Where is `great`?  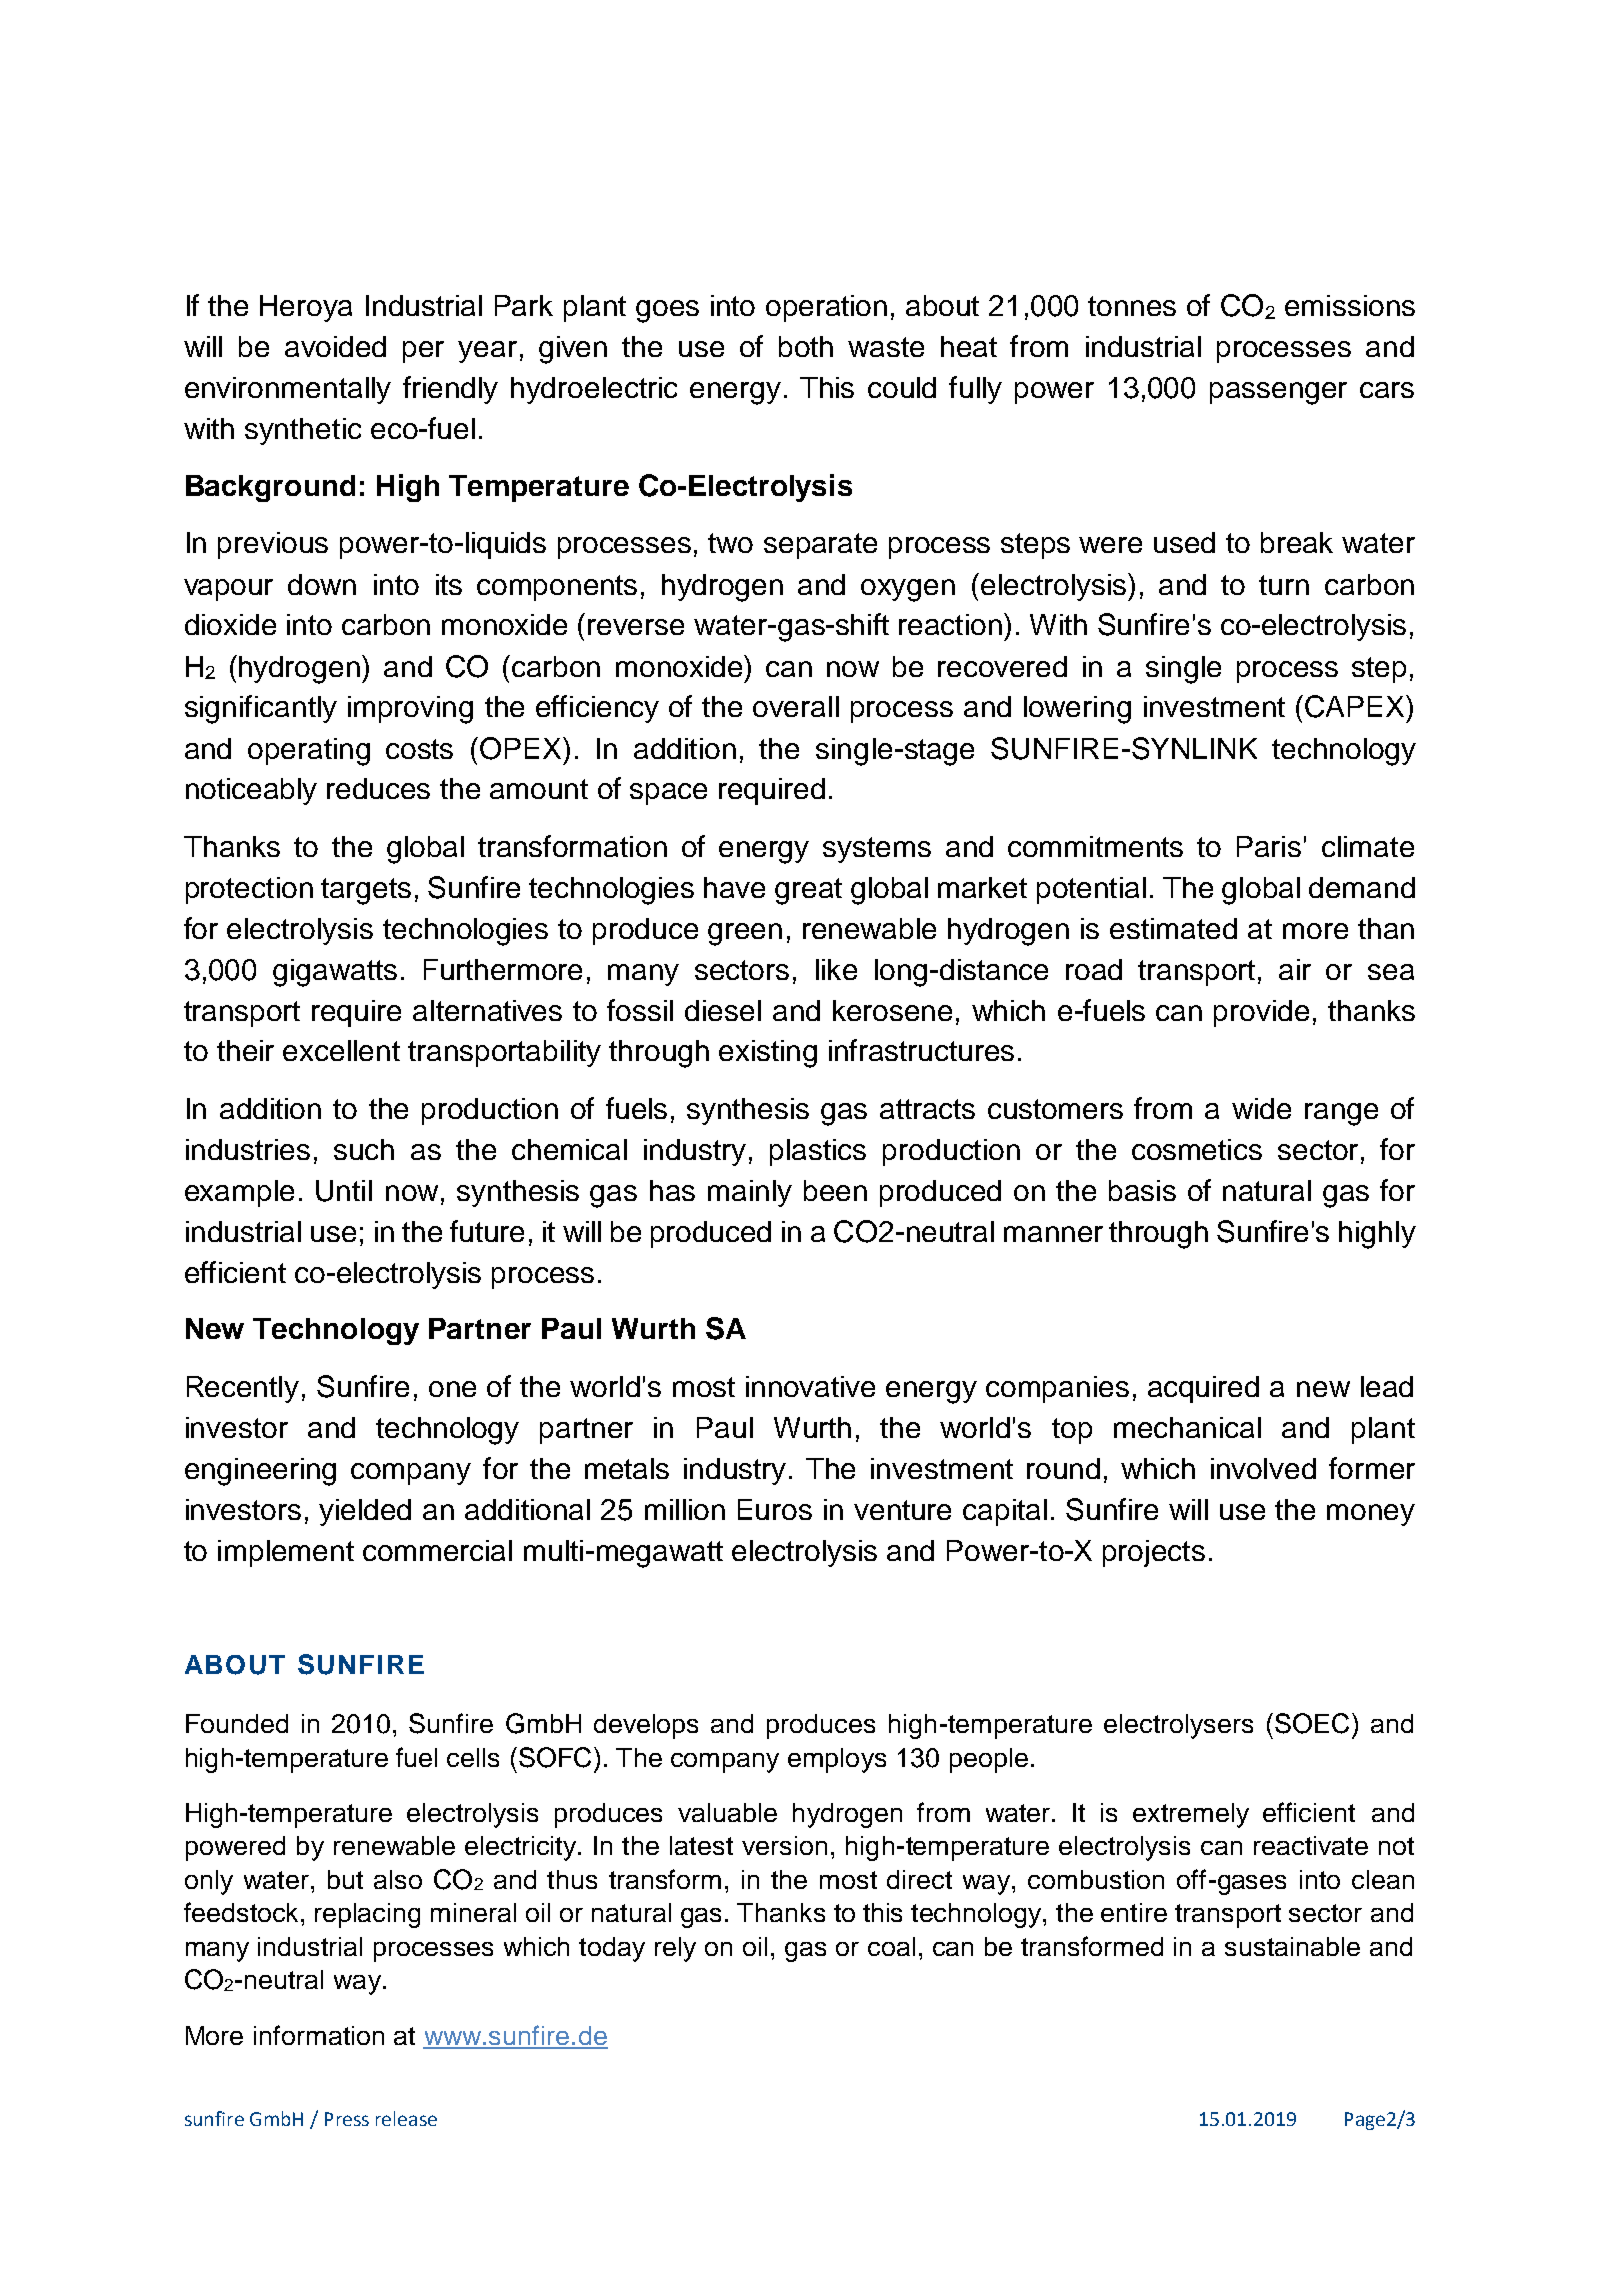
great is located at coordinates (808, 891).
